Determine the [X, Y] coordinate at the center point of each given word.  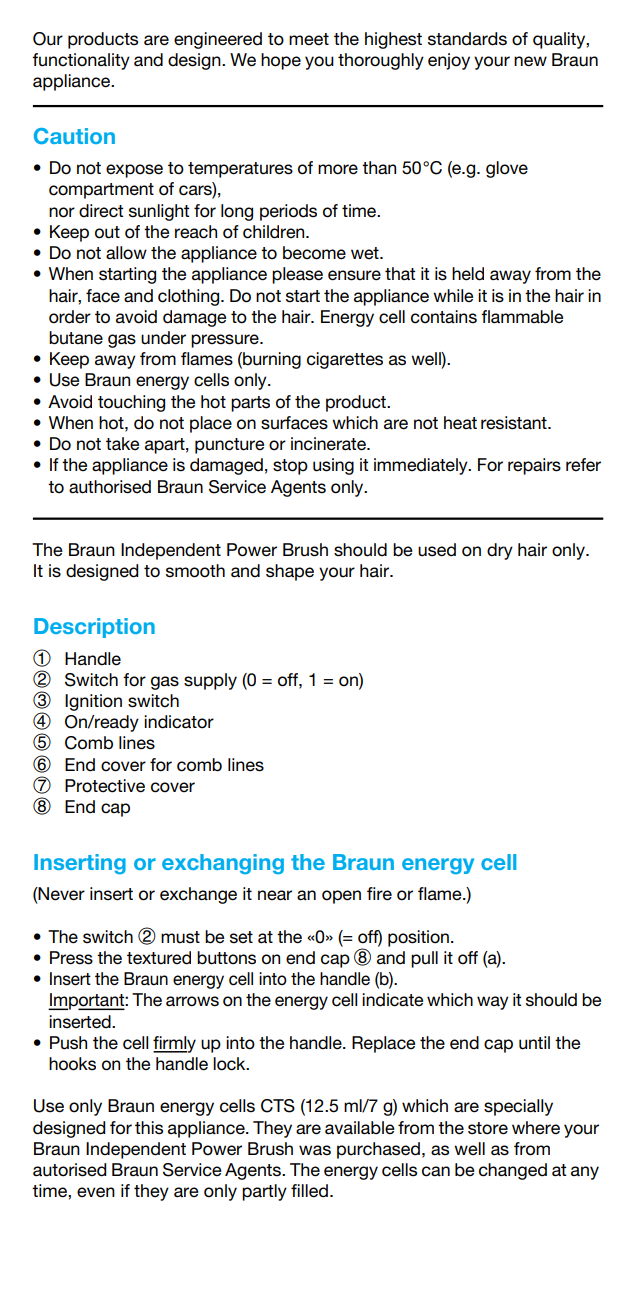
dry [500, 551]
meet [309, 39]
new [530, 61]
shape [290, 572]
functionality [81, 61]
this [149, 1128]
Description [94, 628]
